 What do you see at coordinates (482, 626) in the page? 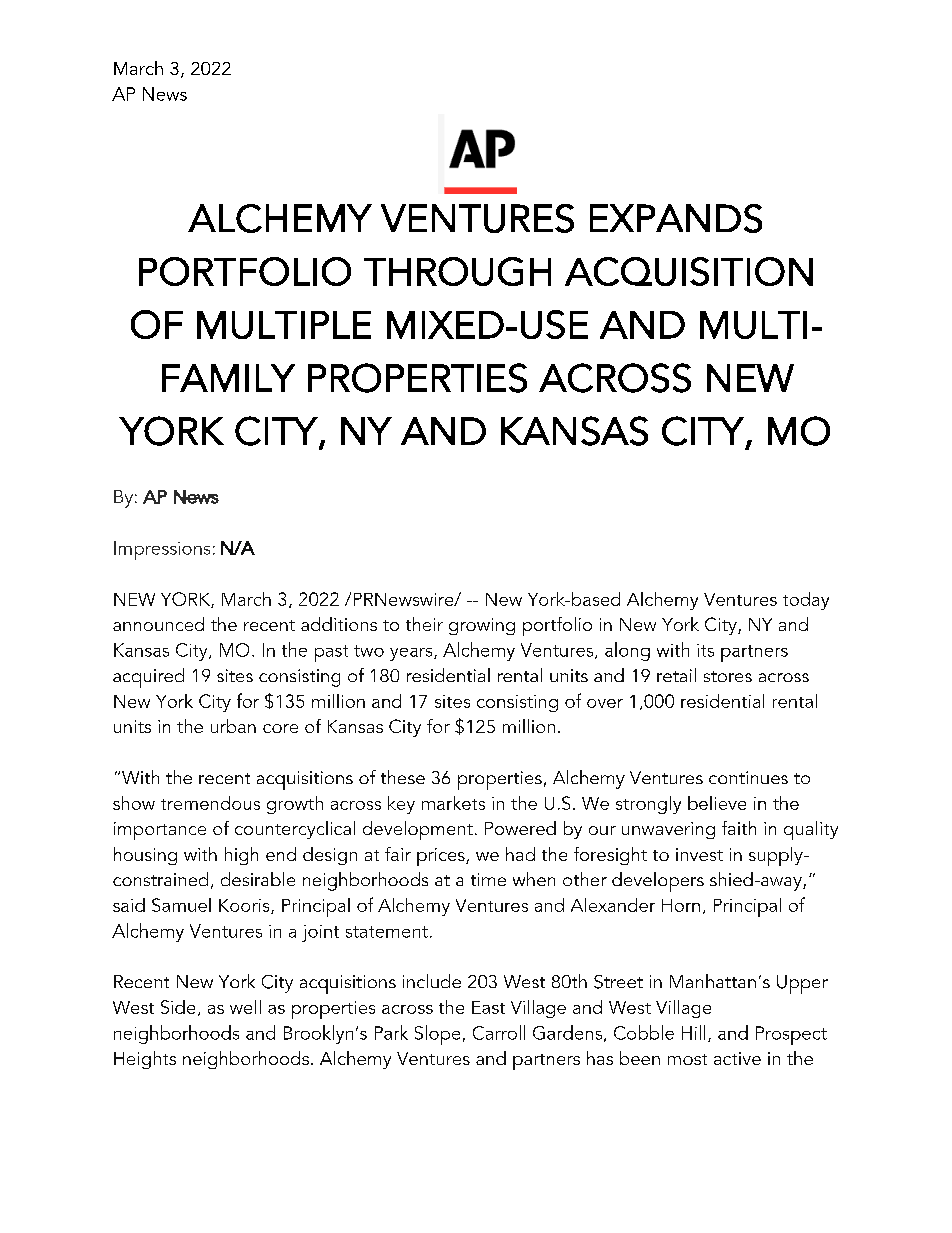
I see `growing` at bounding box center [482, 626].
